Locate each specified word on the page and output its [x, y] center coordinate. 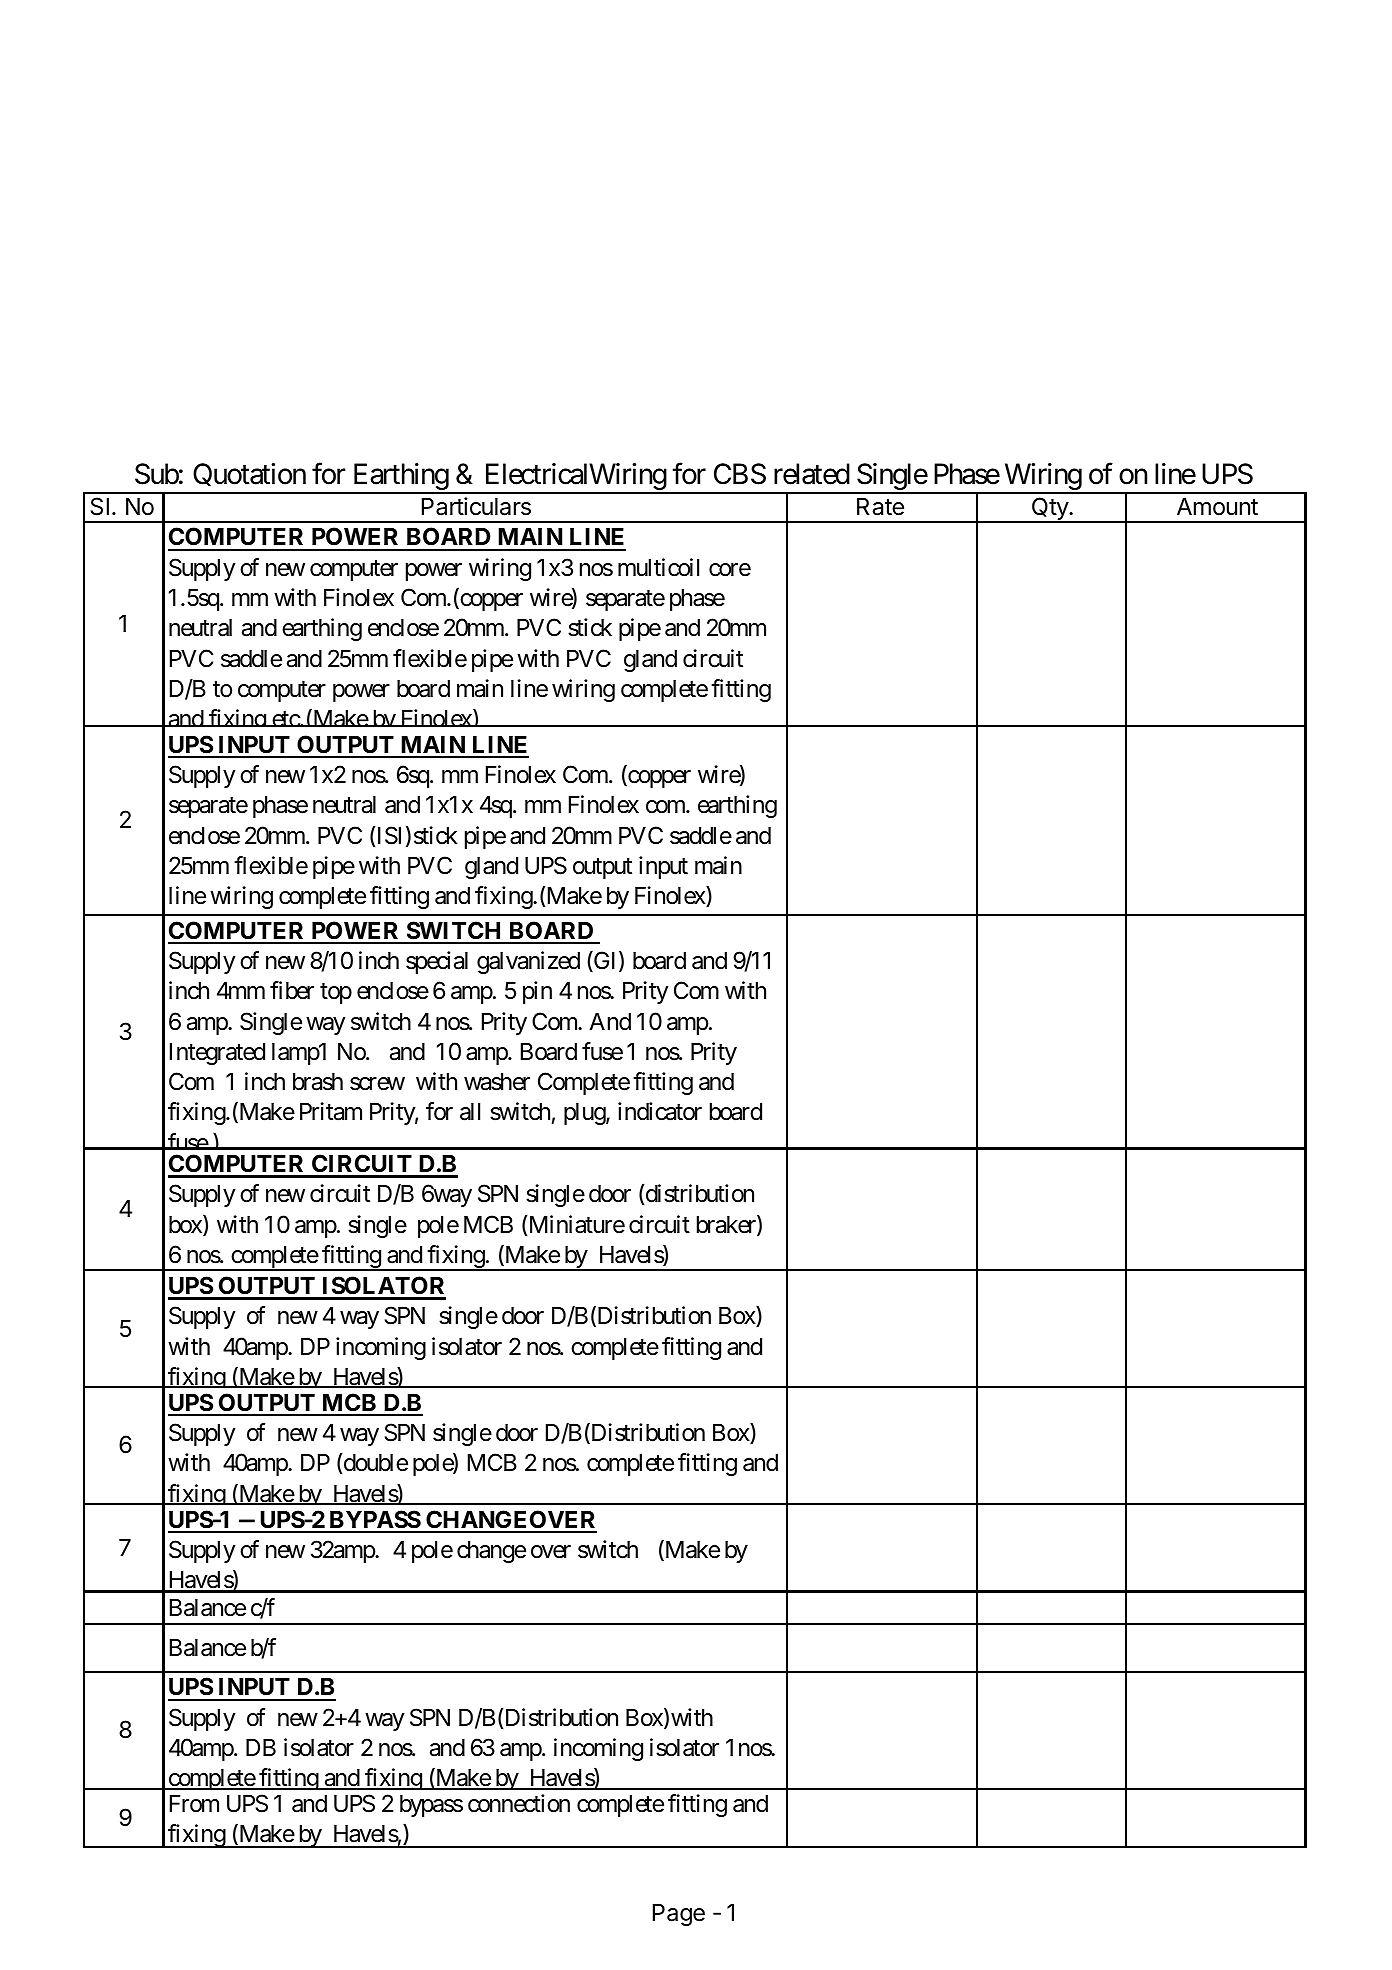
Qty [1049, 510]
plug [585, 1114]
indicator [660, 1111]
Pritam [331, 1111]
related [812, 474]
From [194, 1804]
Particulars [476, 506]
